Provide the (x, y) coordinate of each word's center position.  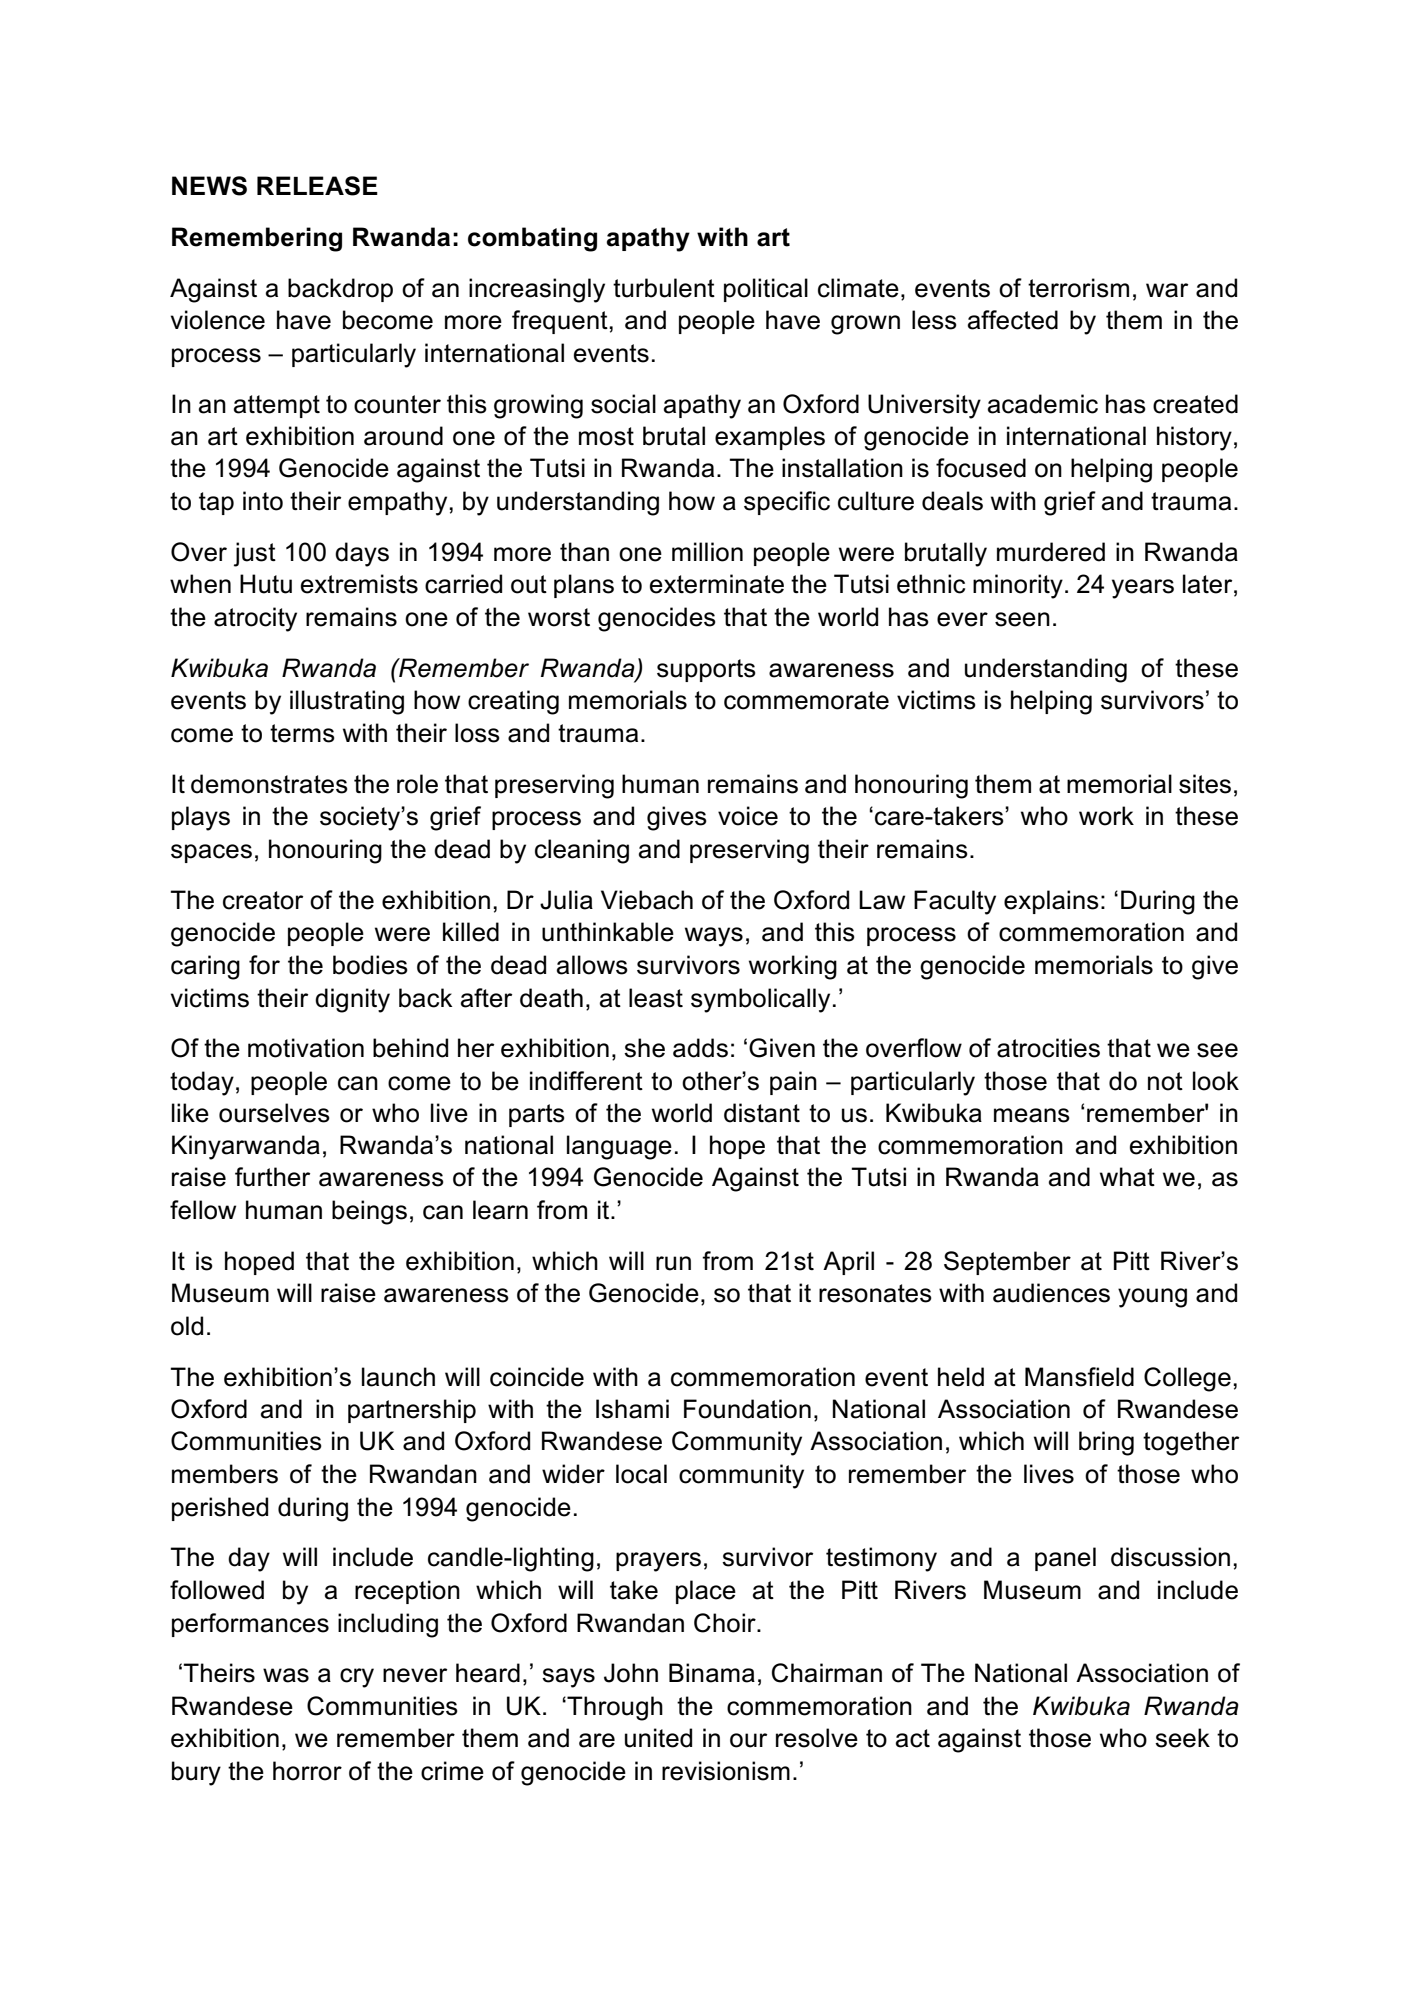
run (673, 1263)
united (658, 1738)
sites (1205, 784)
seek (1182, 1738)
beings (369, 1212)
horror (307, 1771)
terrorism (1078, 288)
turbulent (664, 288)
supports (706, 670)
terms (302, 733)
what (1127, 1177)
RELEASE (317, 186)
